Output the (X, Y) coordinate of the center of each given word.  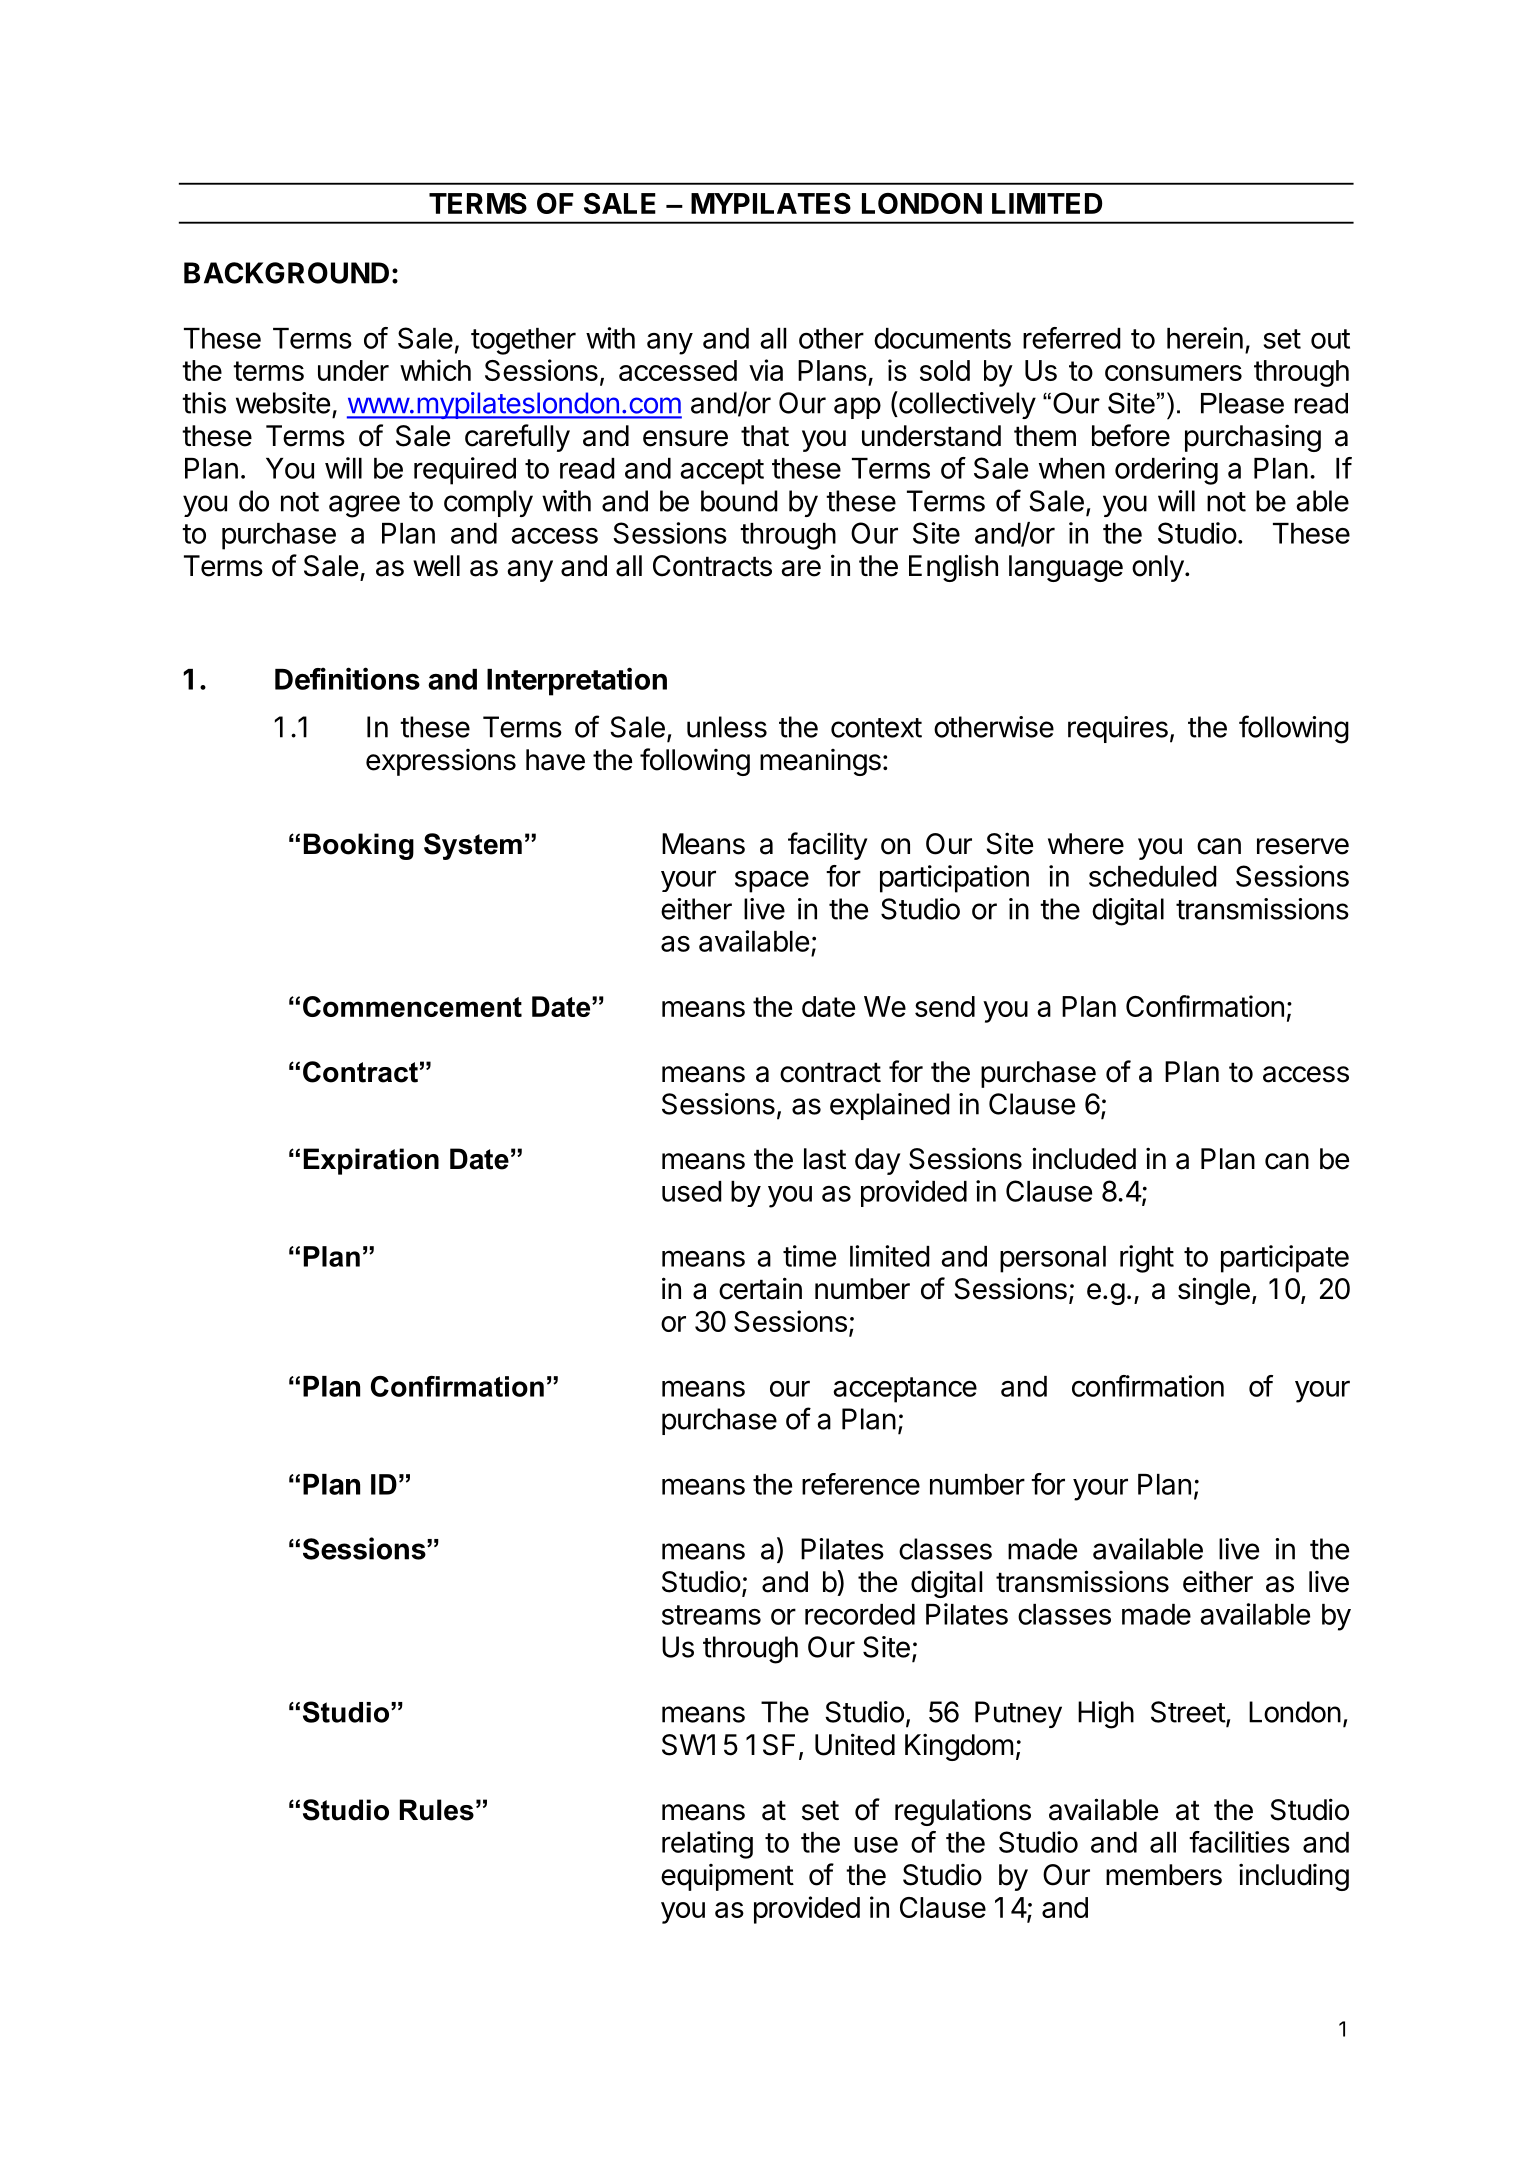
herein (1205, 338)
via (766, 370)
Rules (437, 1810)
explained (890, 1106)
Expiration (371, 1161)
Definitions (347, 678)
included (1084, 1158)
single (1214, 1291)
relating (707, 1845)
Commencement (412, 1006)
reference (861, 1484)
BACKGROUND (286, 273)
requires (1118, 729)
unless (727, 727)
